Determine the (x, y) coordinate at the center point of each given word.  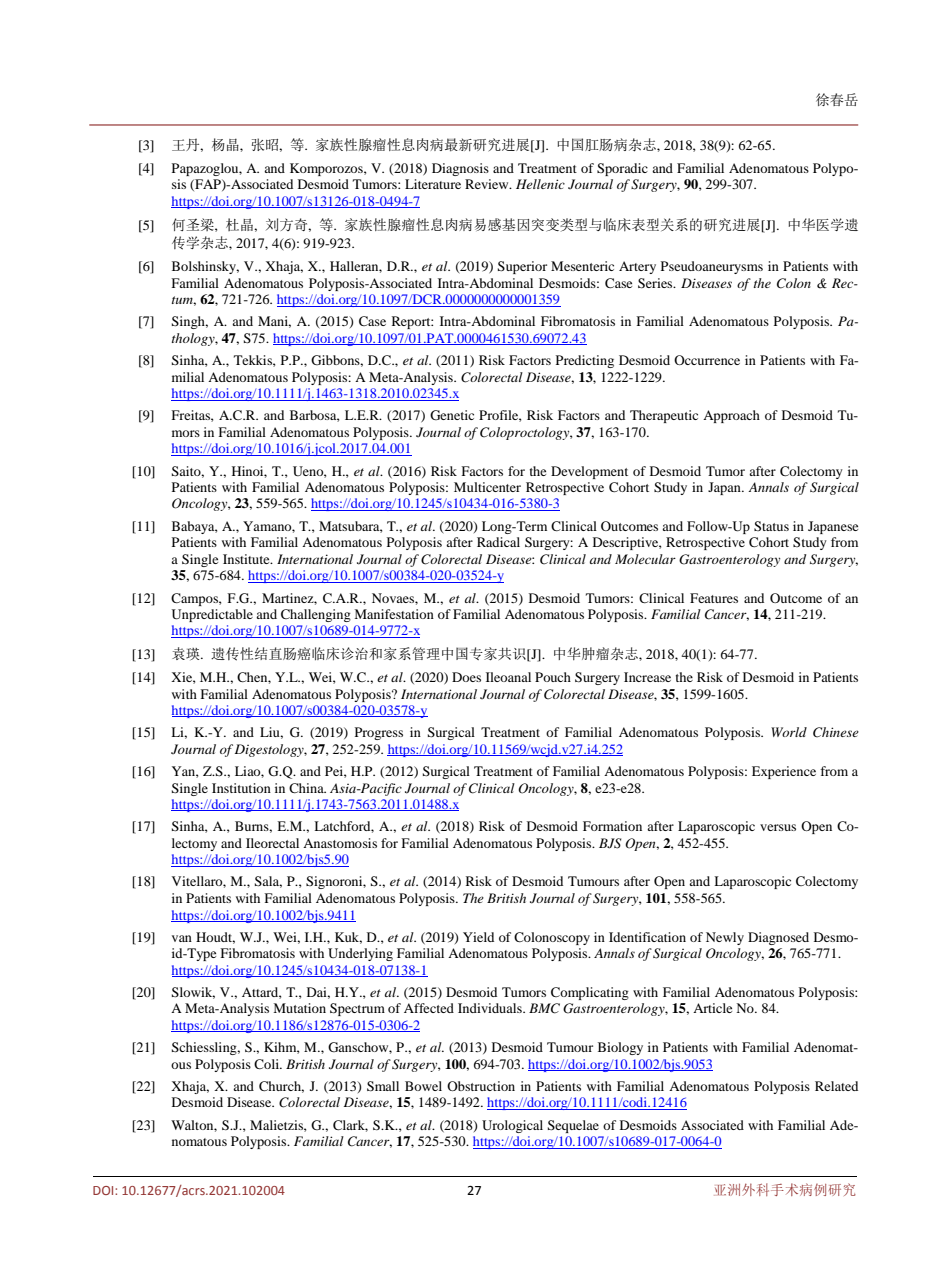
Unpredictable (212, 615)
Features (714, 598)
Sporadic (622, 169)
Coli (268, 1064)
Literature (433, 184)
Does (466, 677)
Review (488, 184)
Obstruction (481, 1086)
